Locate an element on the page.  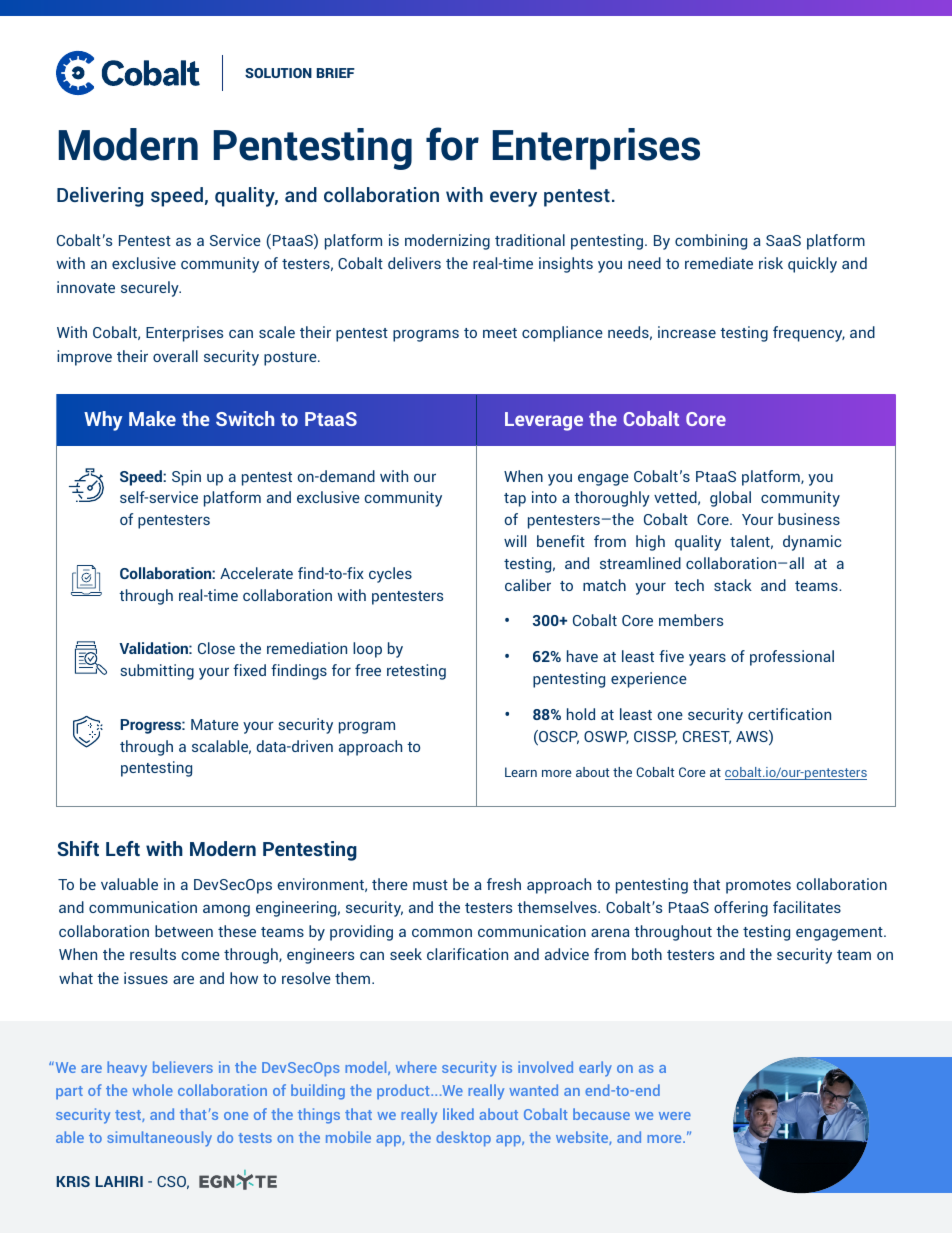
simultaneously is located at coordinates (159, 1139).
